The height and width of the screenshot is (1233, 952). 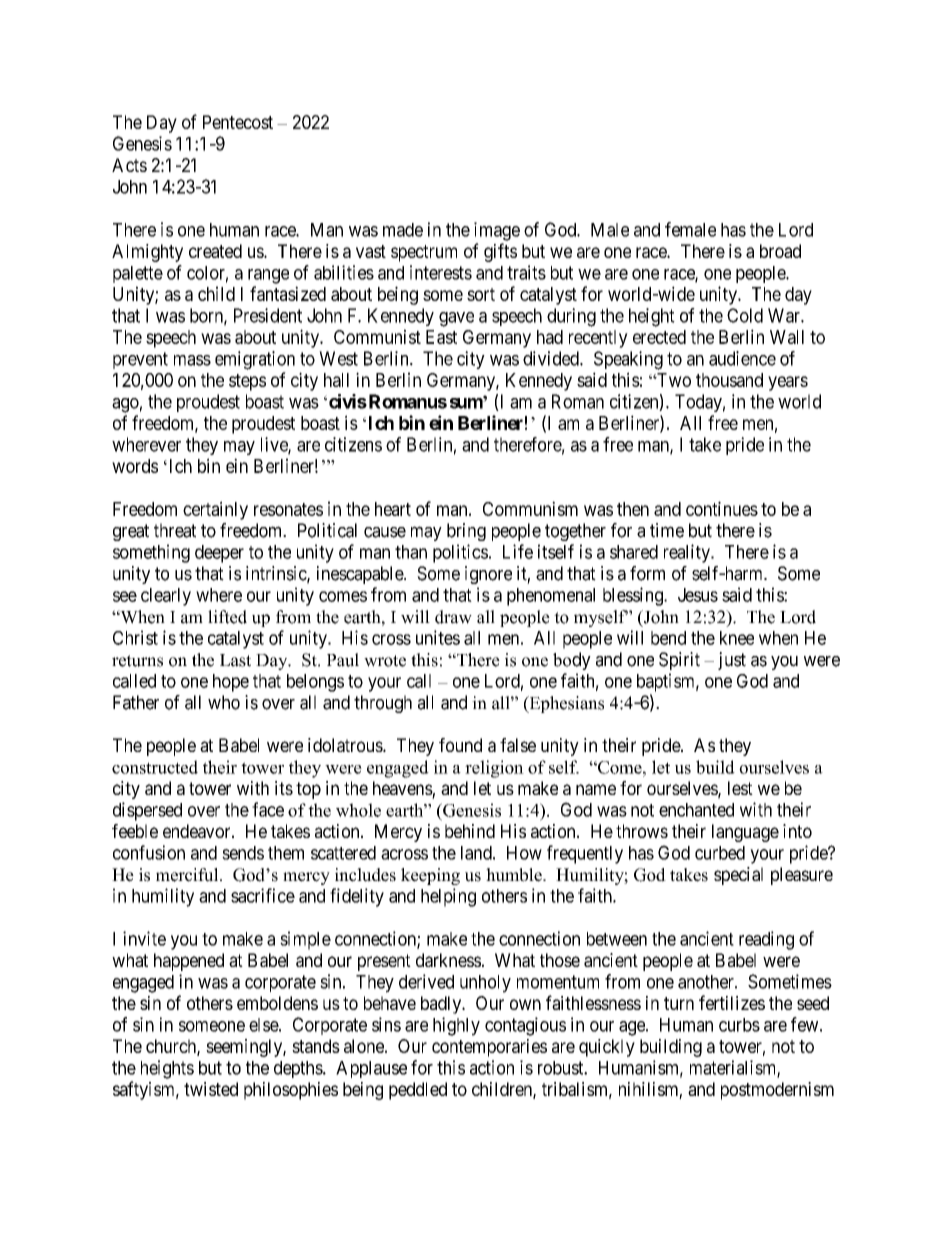 I want to click on Pentecost, so click(x=238, y=122).
